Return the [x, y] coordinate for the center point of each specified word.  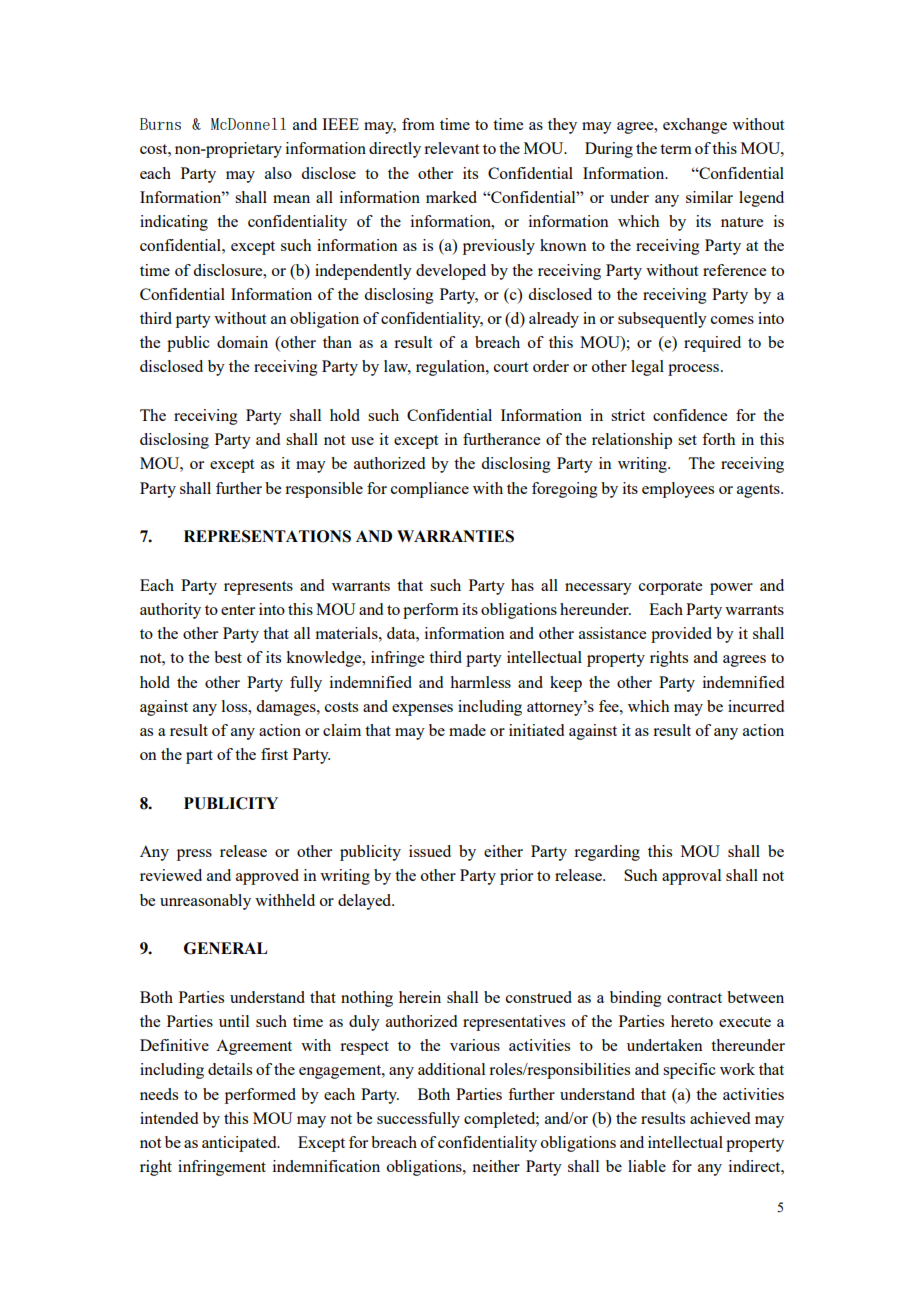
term [676, 149]
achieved [720, 1118]
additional [451, 1069]
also [278, 173]
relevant [451, 148]
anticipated [240, 1144]
